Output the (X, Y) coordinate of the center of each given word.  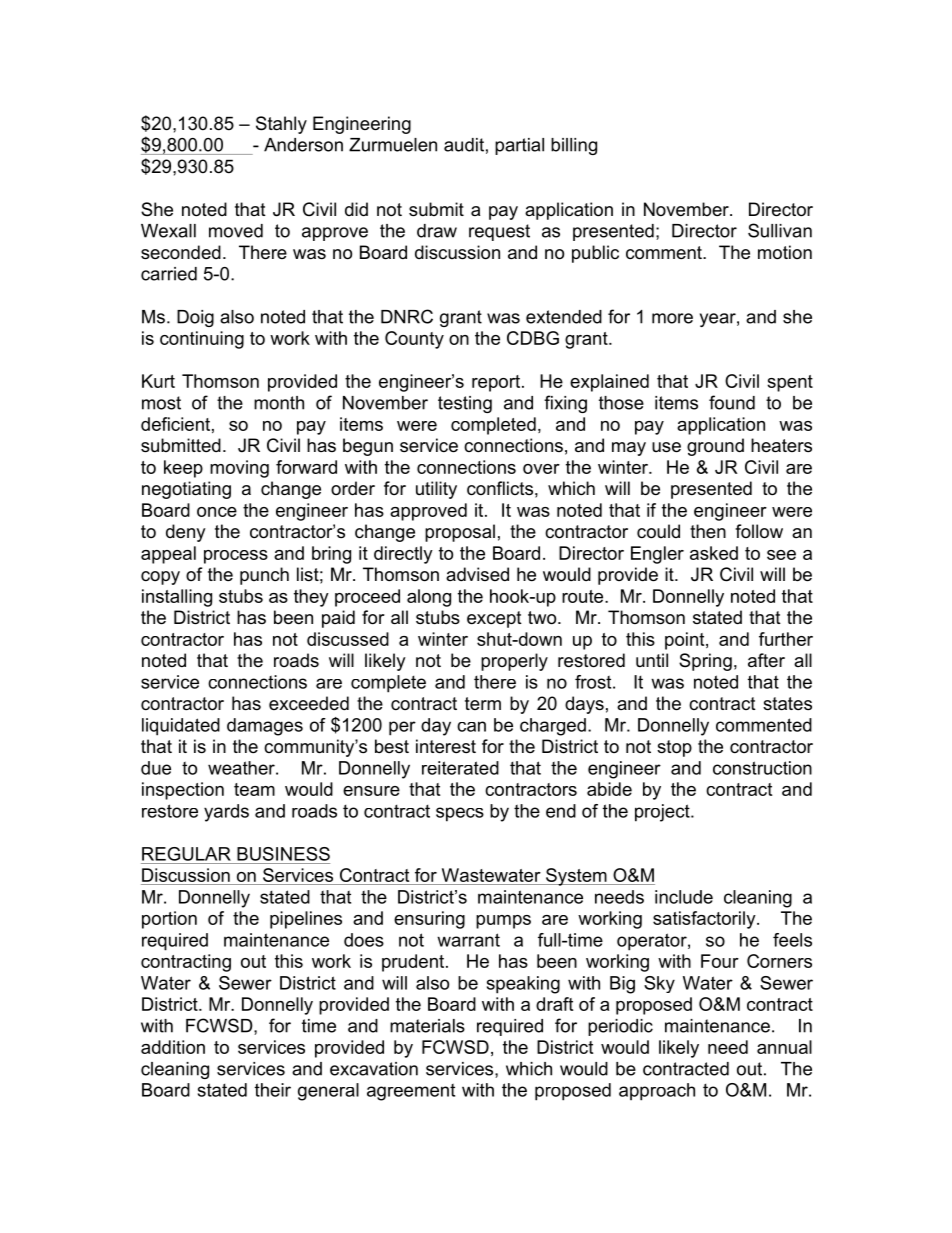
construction (762, 768)
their (273, 1090)
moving (239, 469)
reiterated (460, 768)
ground (715, 447)
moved (236, 231)
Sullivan (780, 230)
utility (436, 490)
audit (464, 145)
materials (427, 1026)
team (254, 789)
